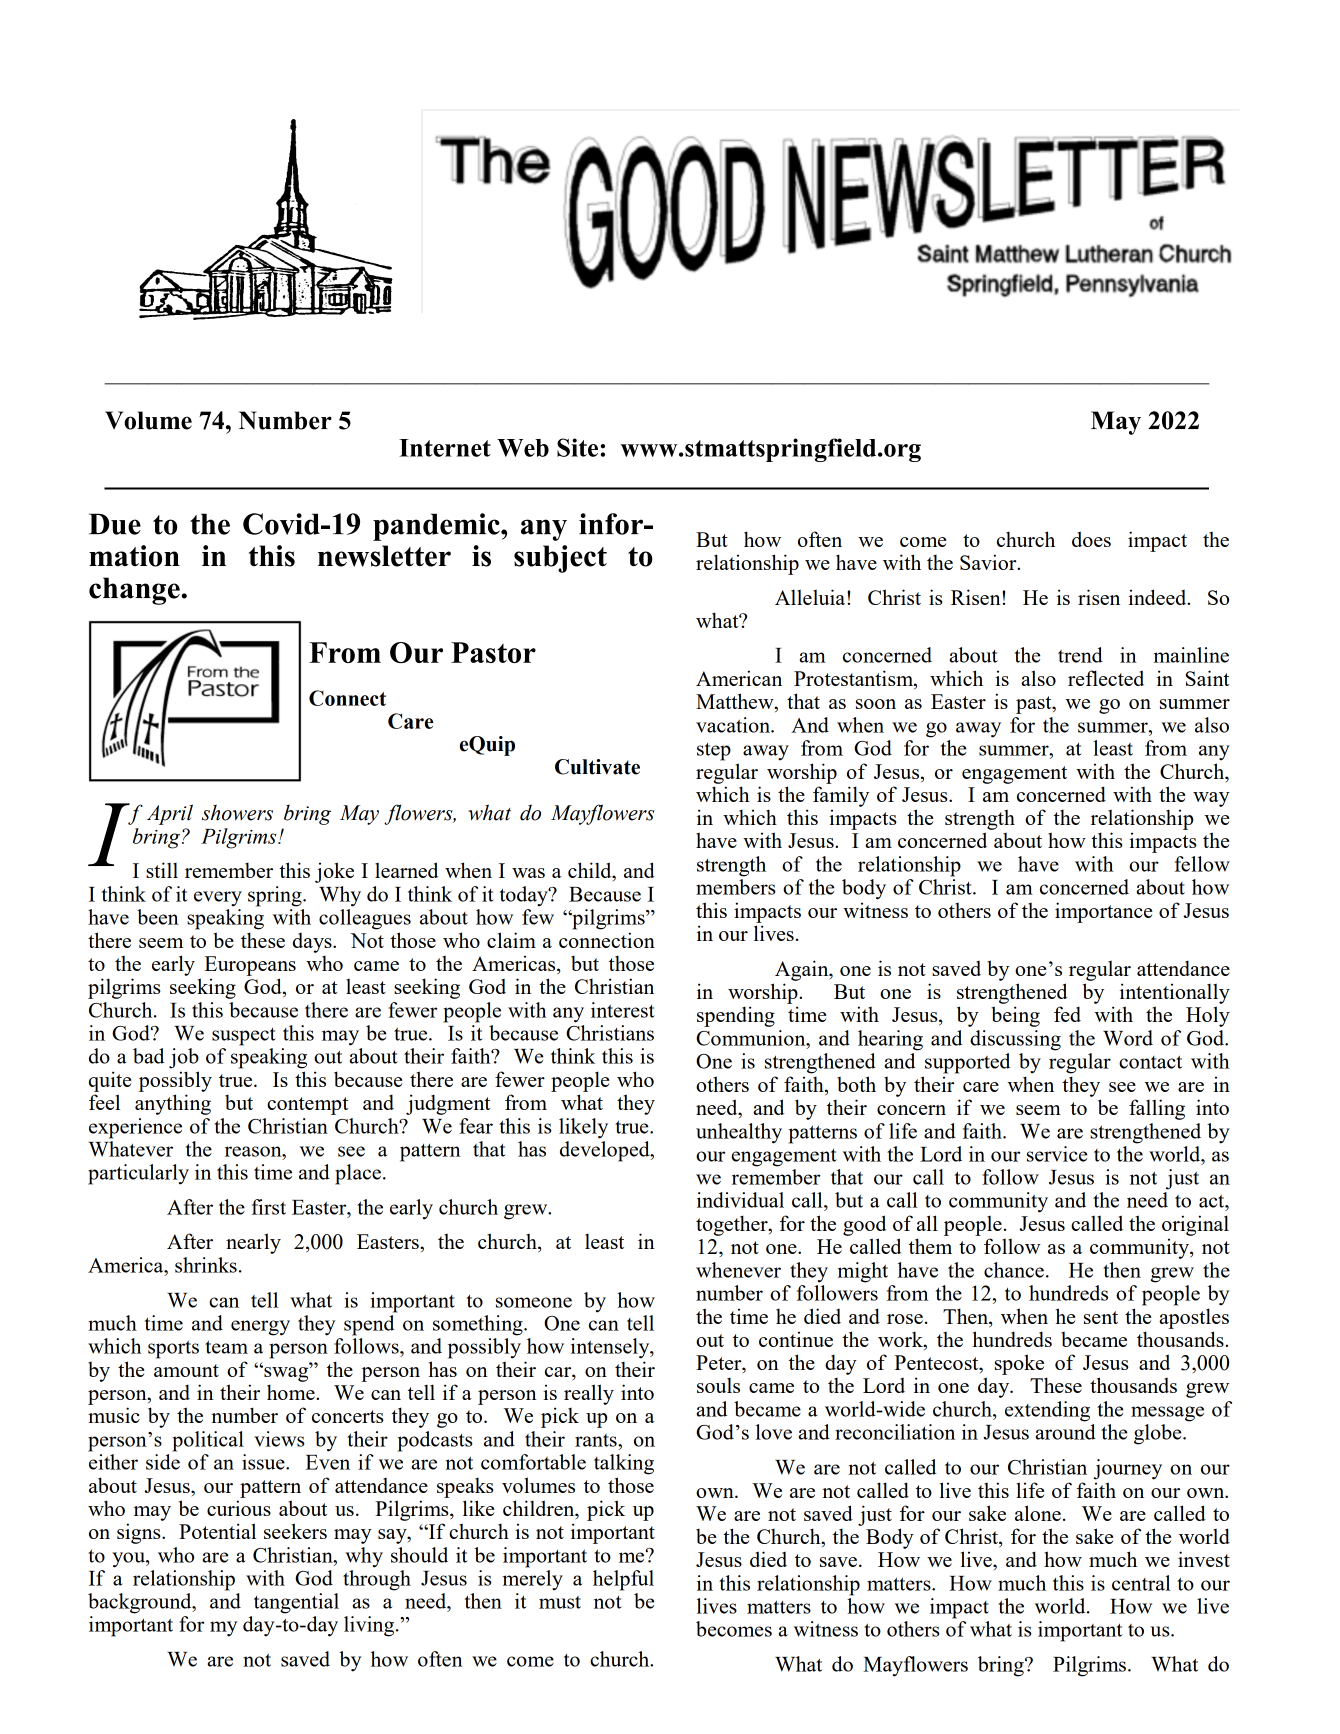 The height and width of the page is (1734, 1340). I want to click on tangential, so click(296, 1603).
